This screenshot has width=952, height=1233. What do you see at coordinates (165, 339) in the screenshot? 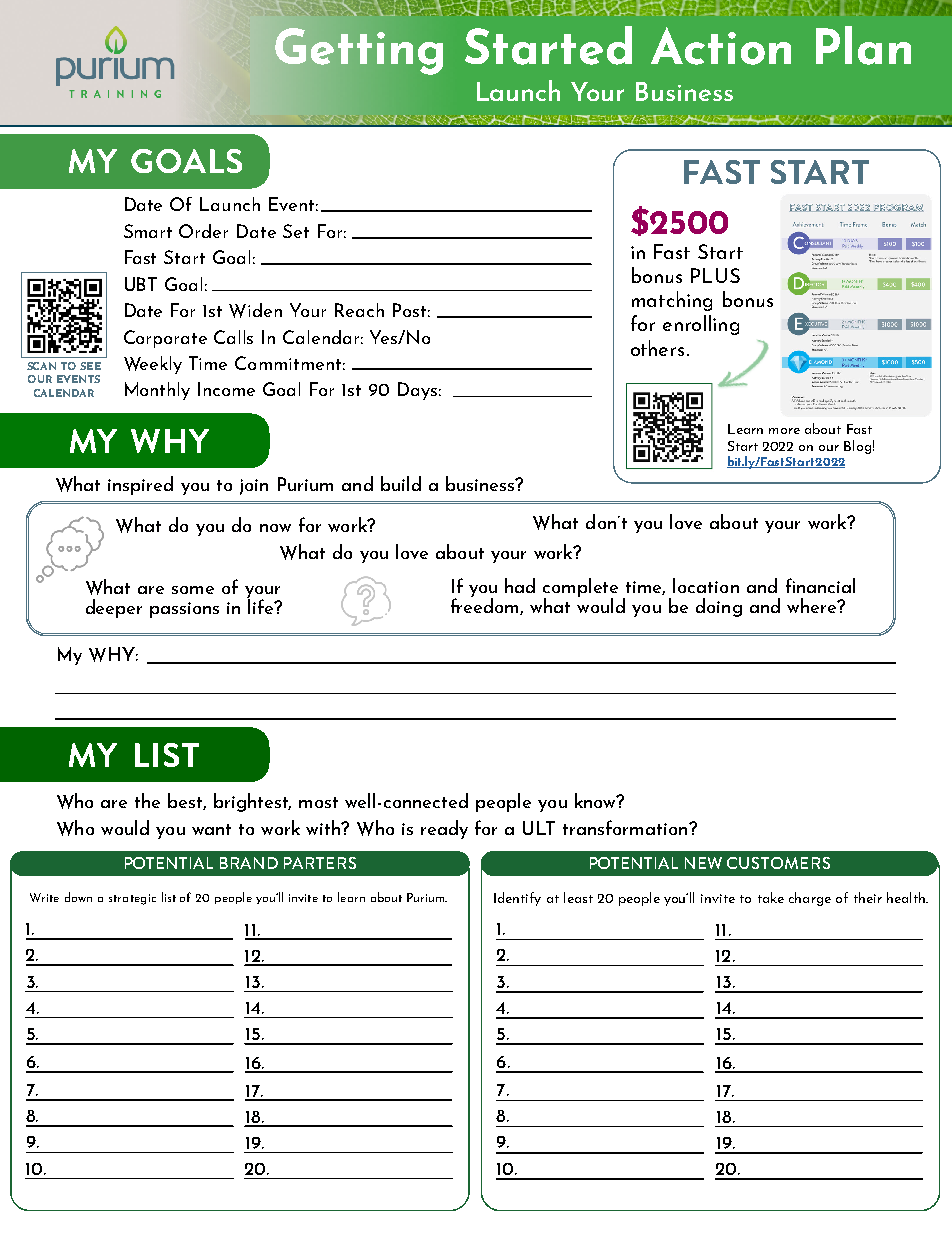
I see `Corporate` at bounding box center [165, 339].
